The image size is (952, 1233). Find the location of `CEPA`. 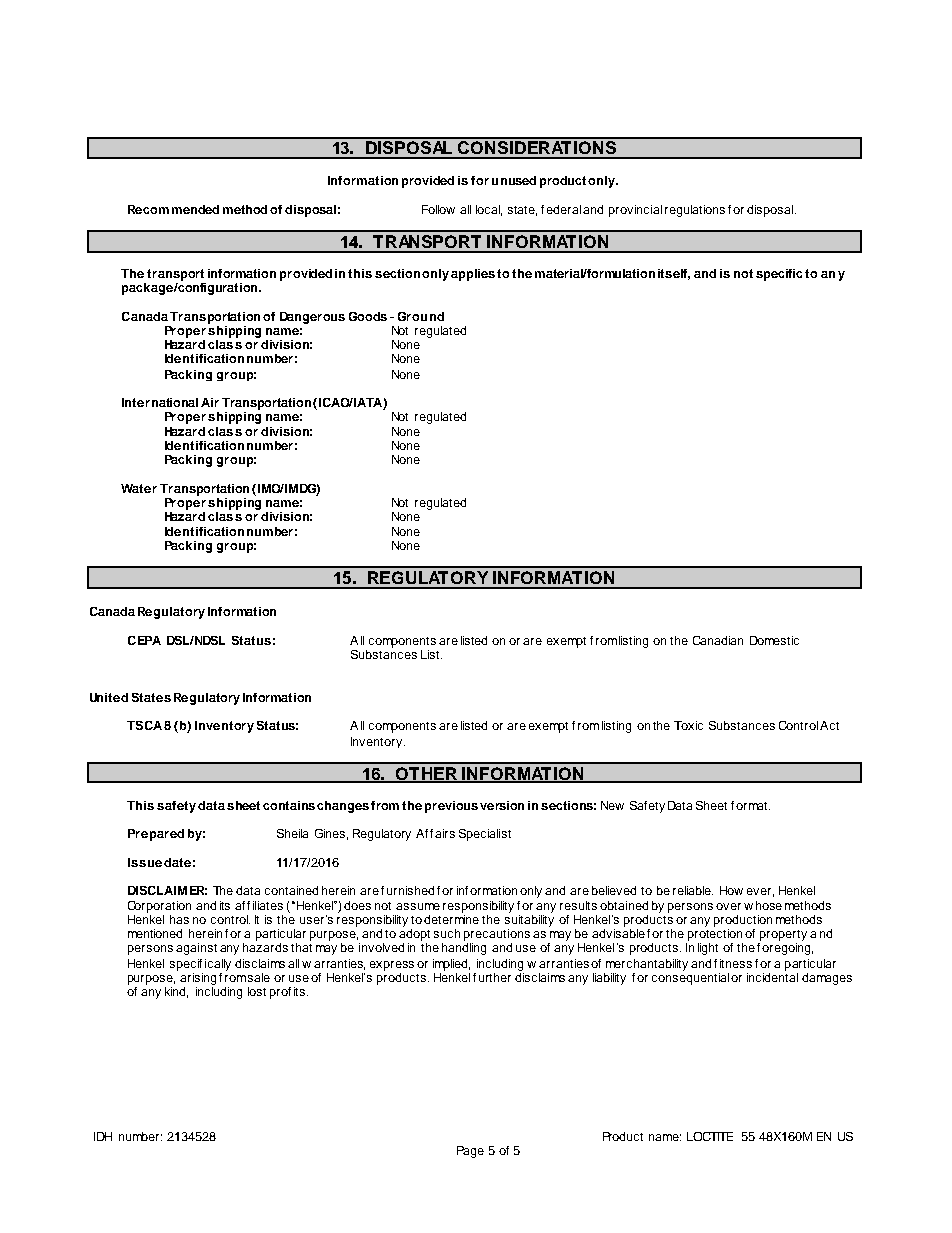

CEPA is located at coordinates (144, 640).
